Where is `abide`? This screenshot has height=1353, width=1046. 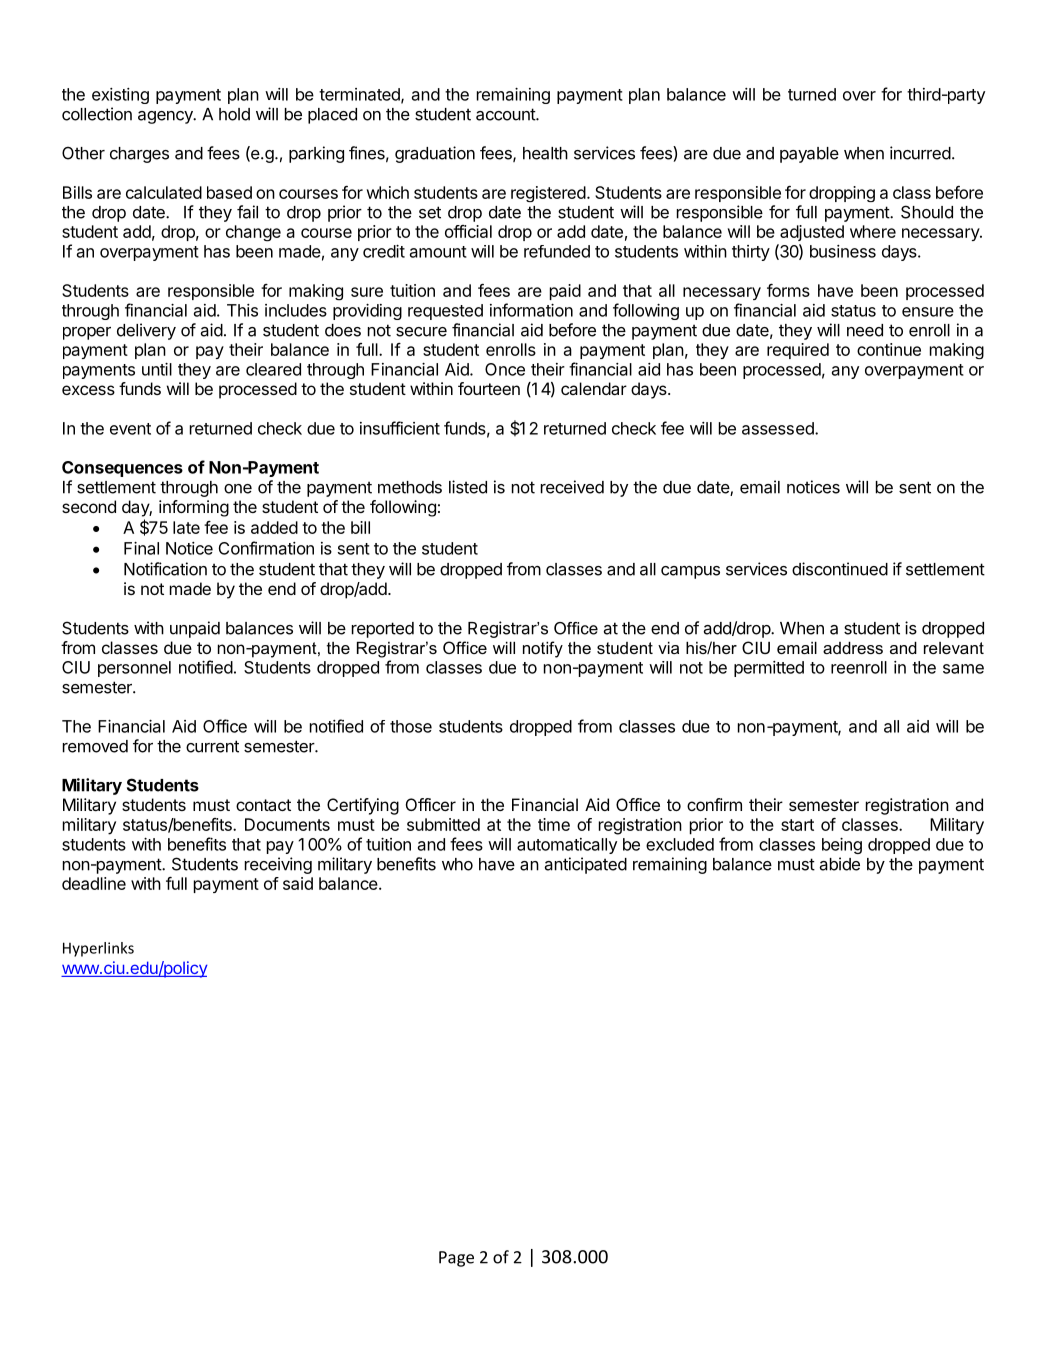
abide is located at coordinates (840, 864).
